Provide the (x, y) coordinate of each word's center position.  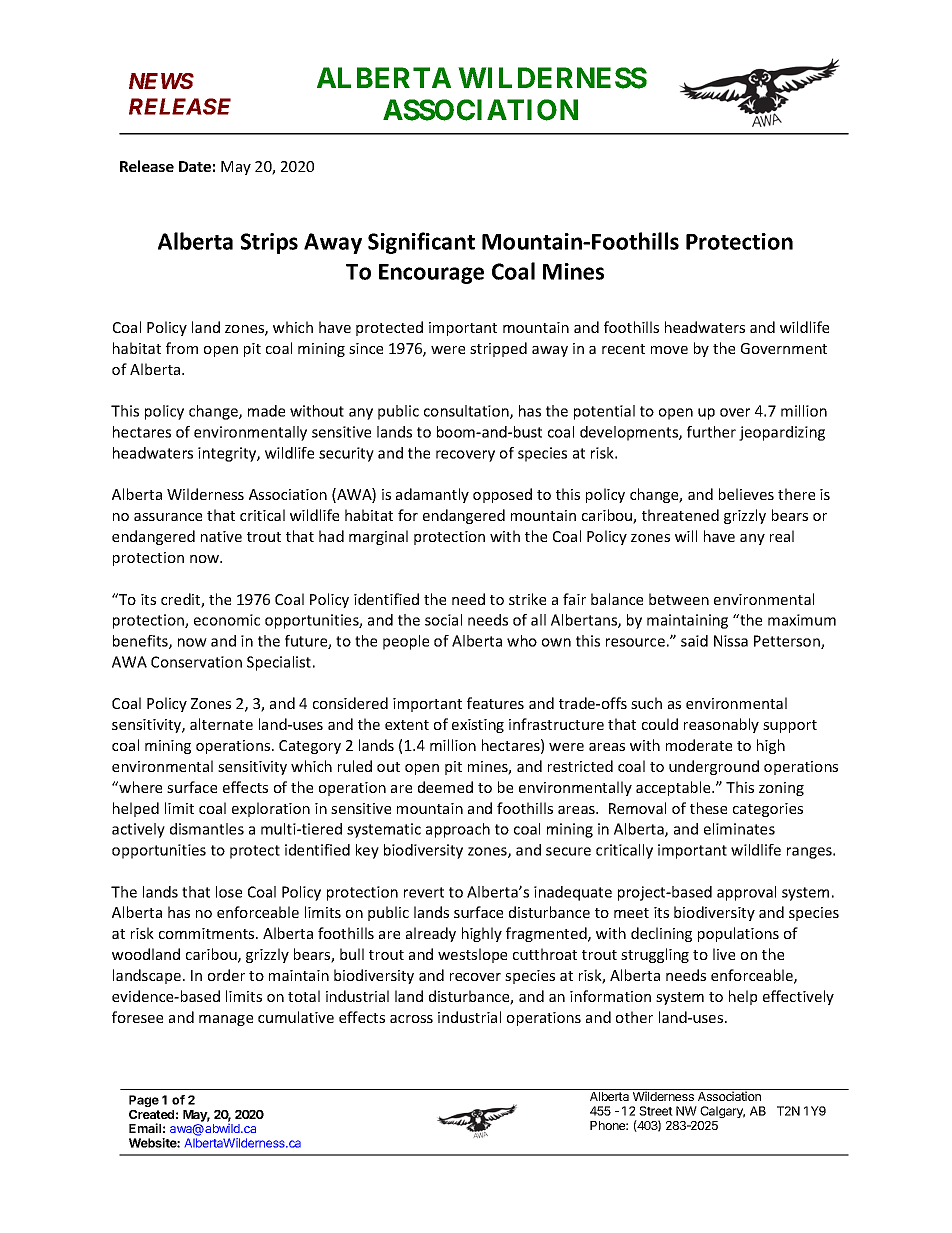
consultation (467, 412)
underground (714, 767)
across (411, 1019)
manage (226, 1020)
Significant (421, 243)
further (711, 432)
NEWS (161, 81)
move (669, 350)
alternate (221, 724)
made (266, 411)
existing (478, 726)
